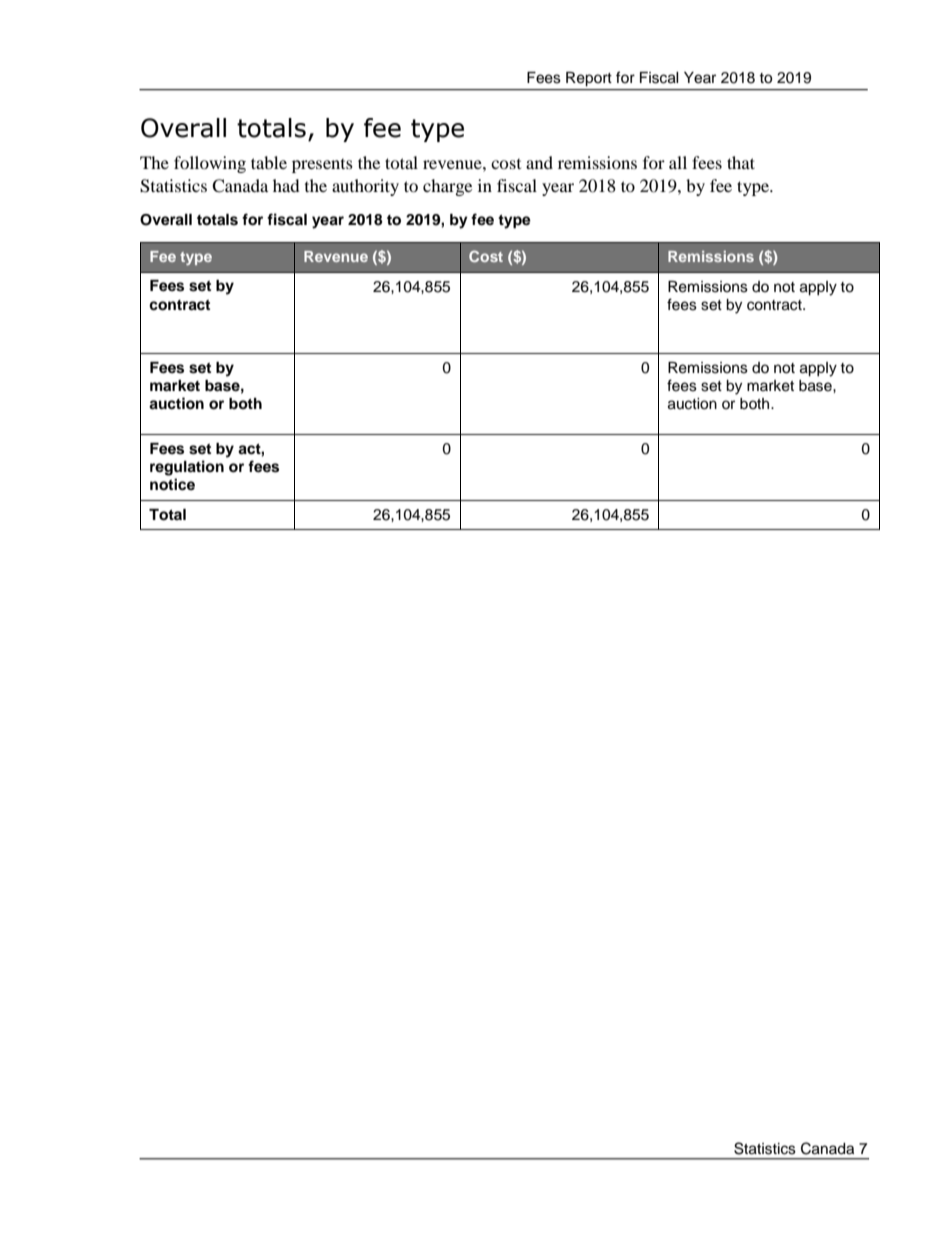  I want to click on regulation, so click(187, 468).
